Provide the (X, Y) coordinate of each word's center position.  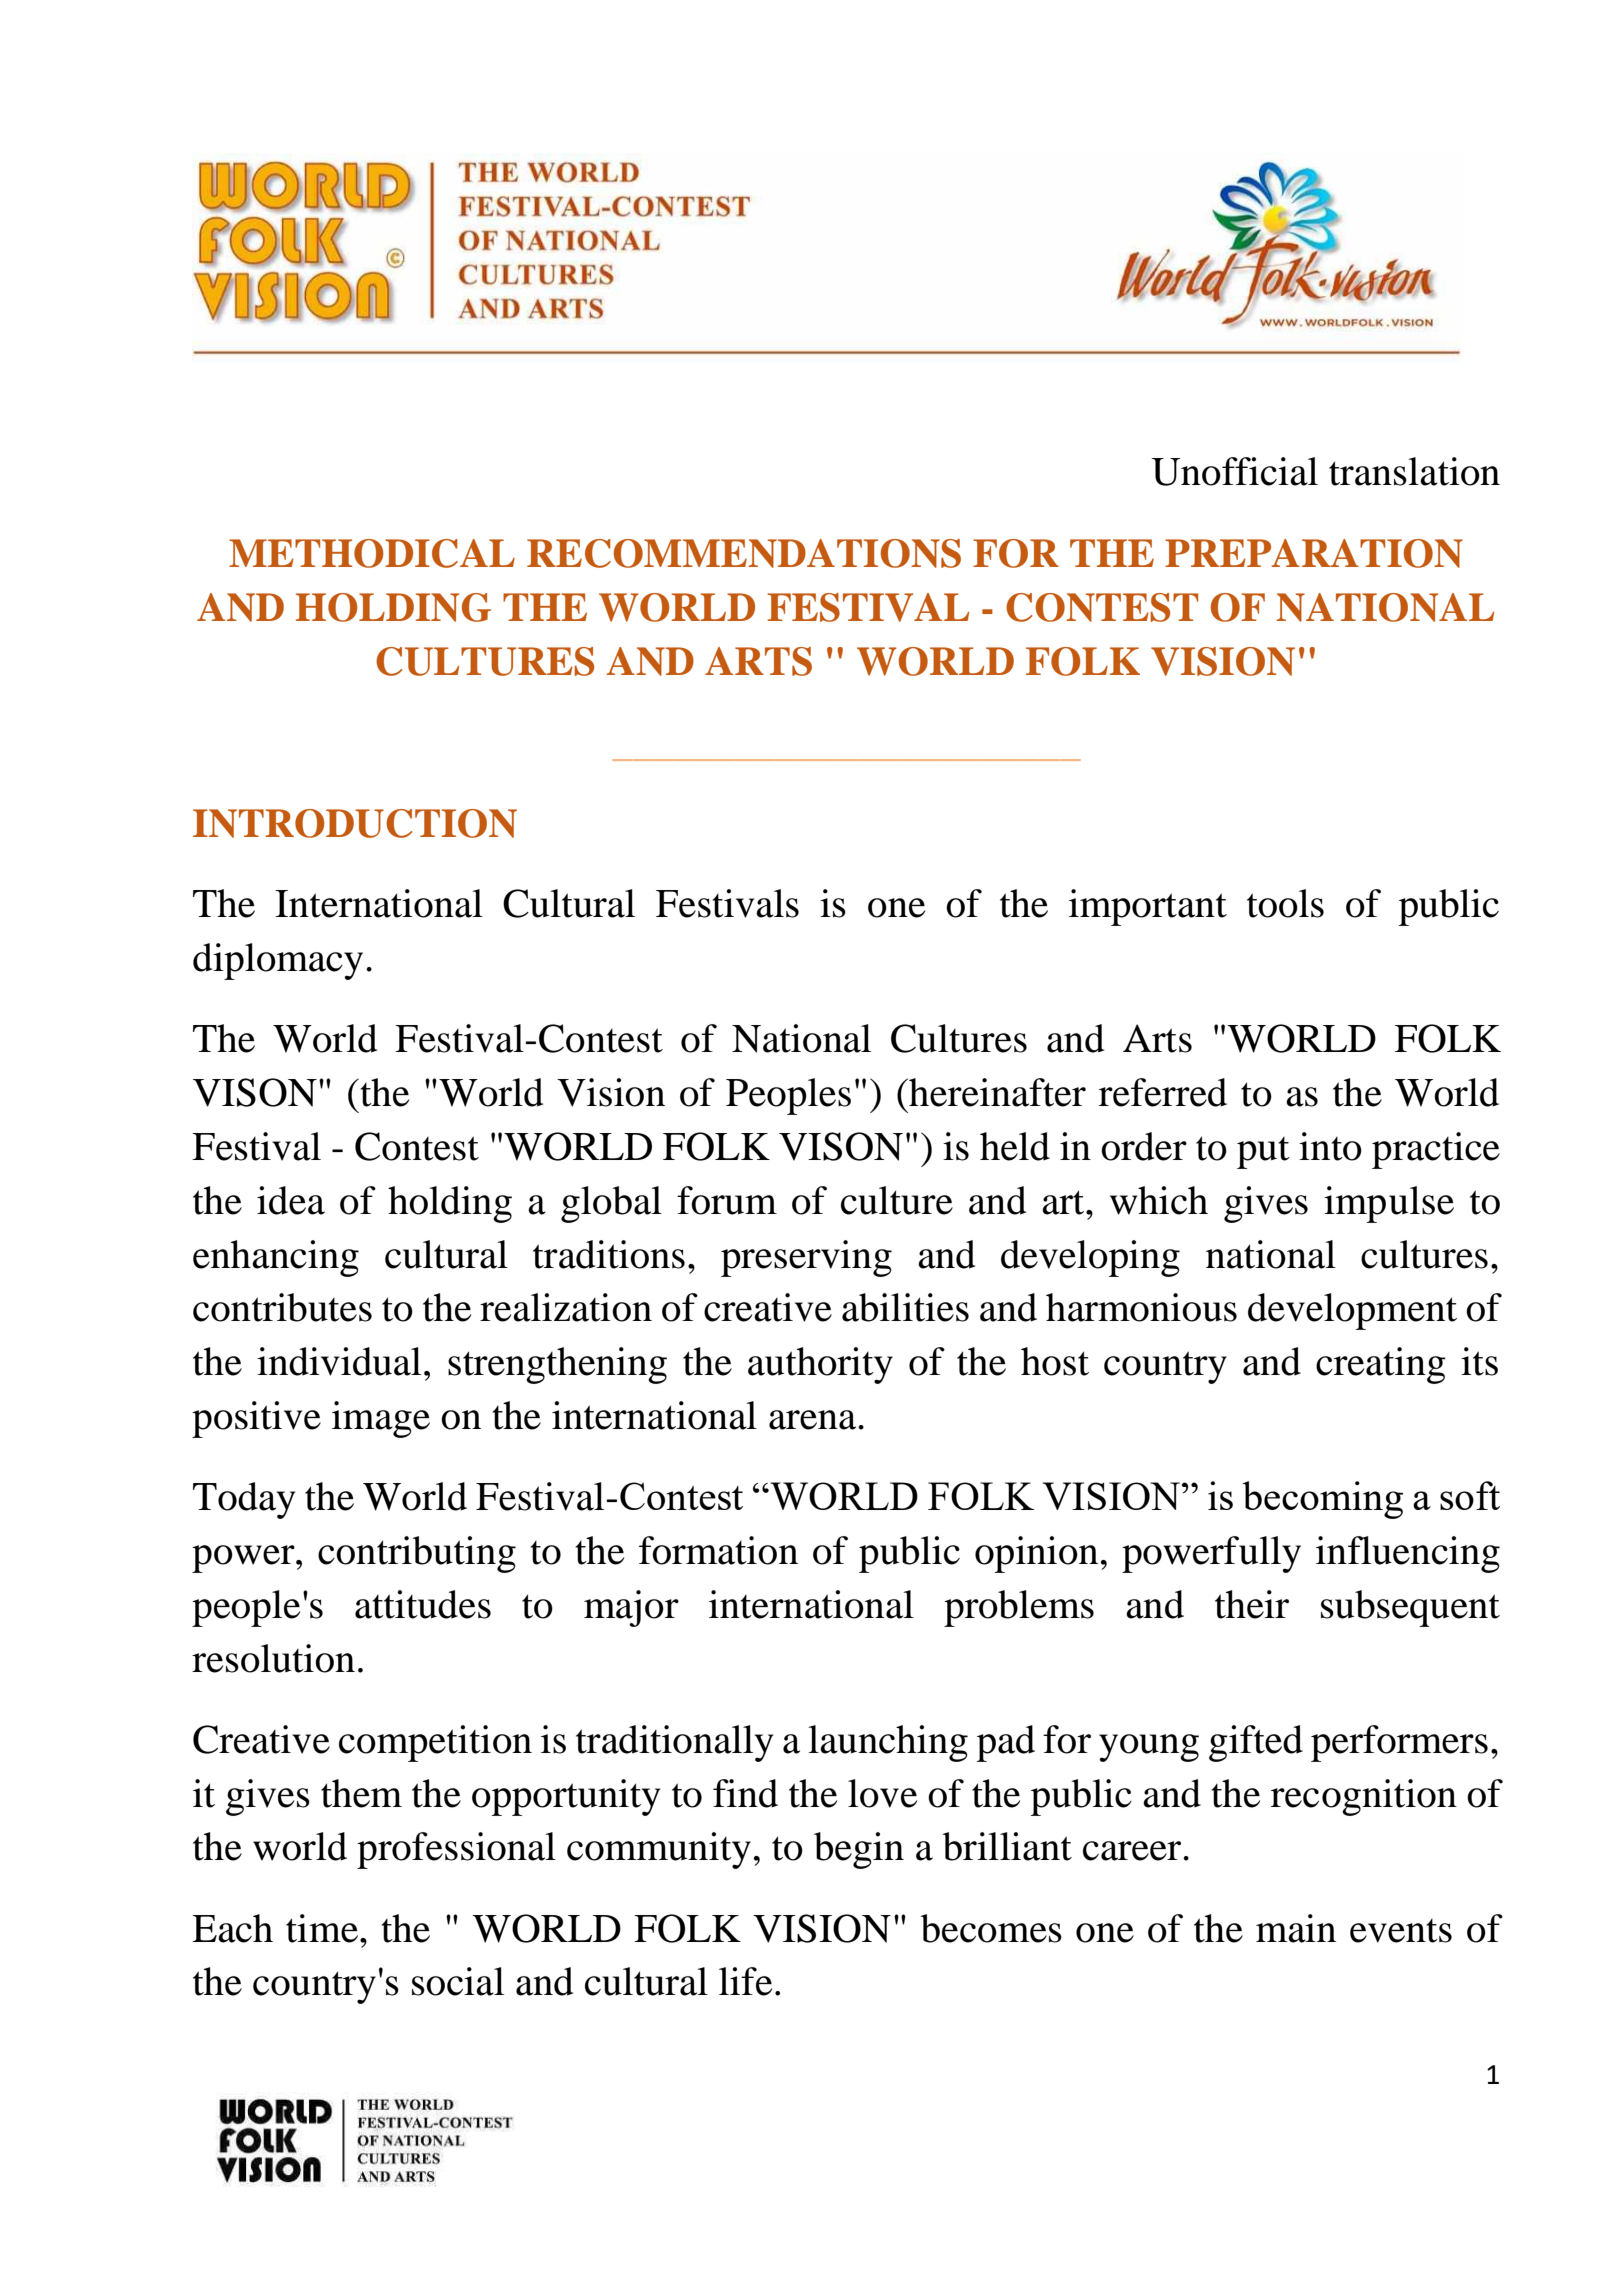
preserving (806, 1258)
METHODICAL (372, 553)
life (745, 1981)
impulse (1389, 1204)
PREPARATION (1314, 553)
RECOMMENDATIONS (744, 553)
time (322, 1928)
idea (291, 1200)
